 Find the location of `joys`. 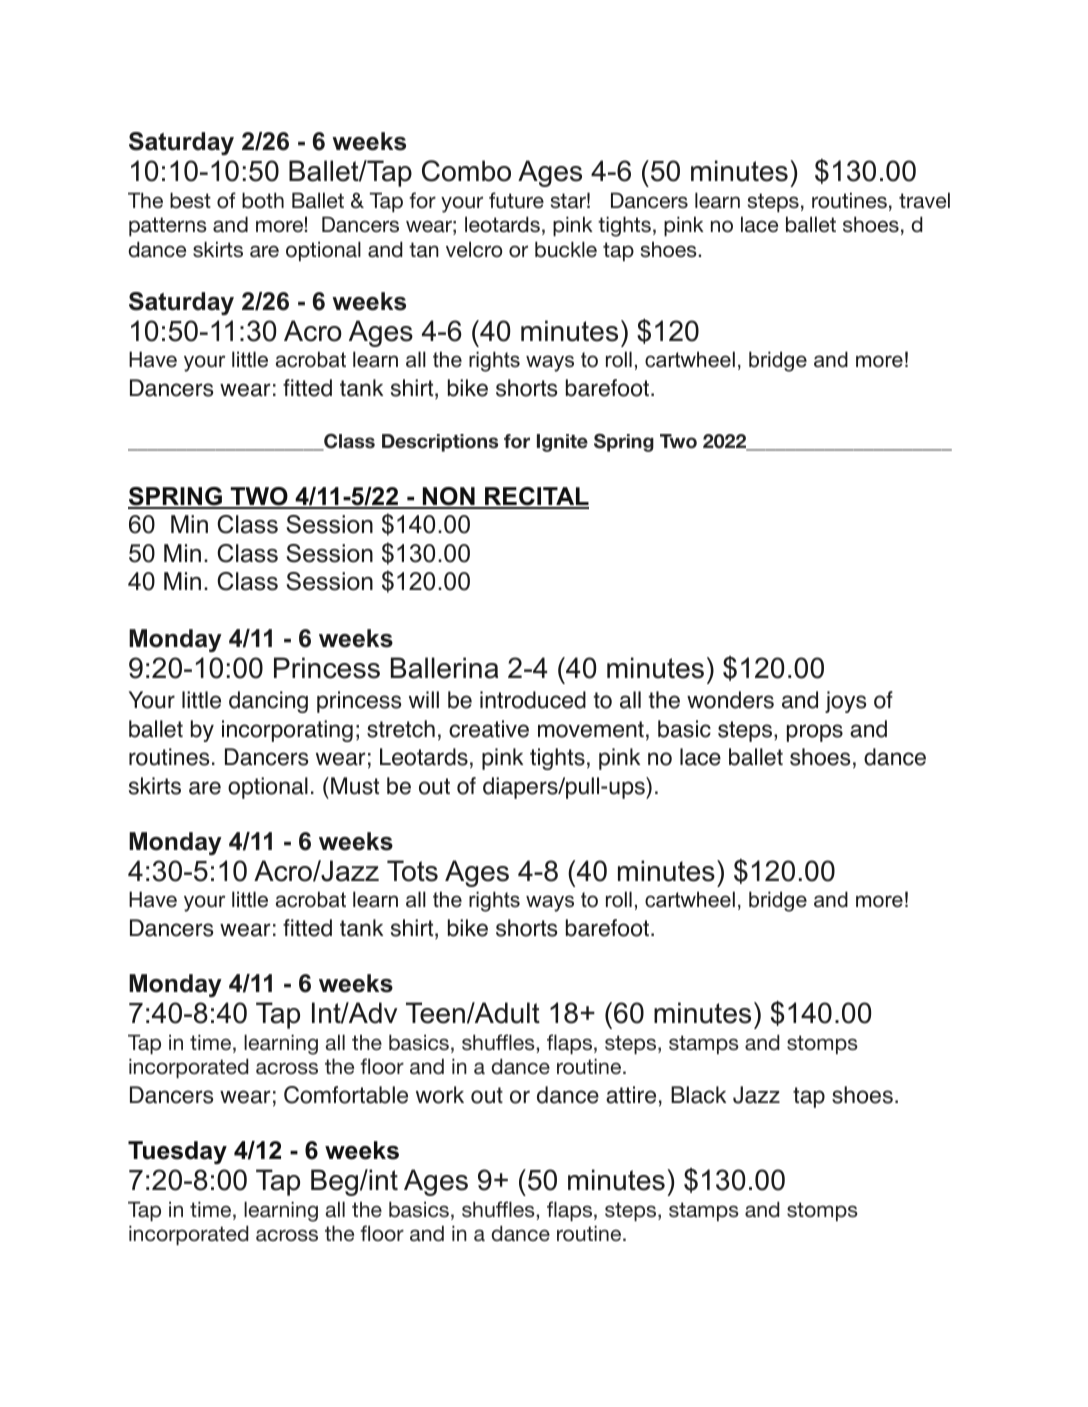

joys is located at coordinates (845, 702).
